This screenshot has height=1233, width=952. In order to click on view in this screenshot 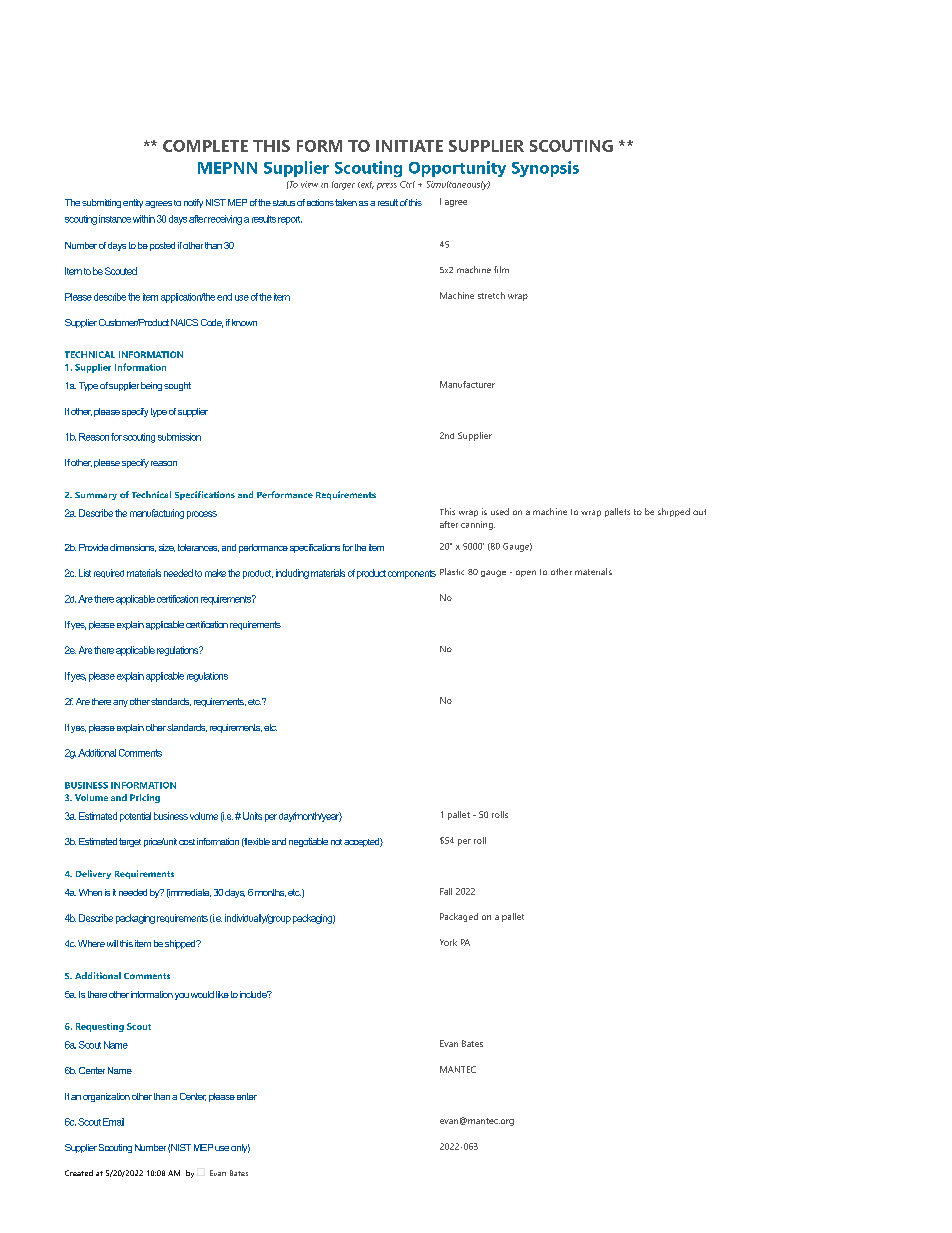, I will do `click(309, 184)`.
